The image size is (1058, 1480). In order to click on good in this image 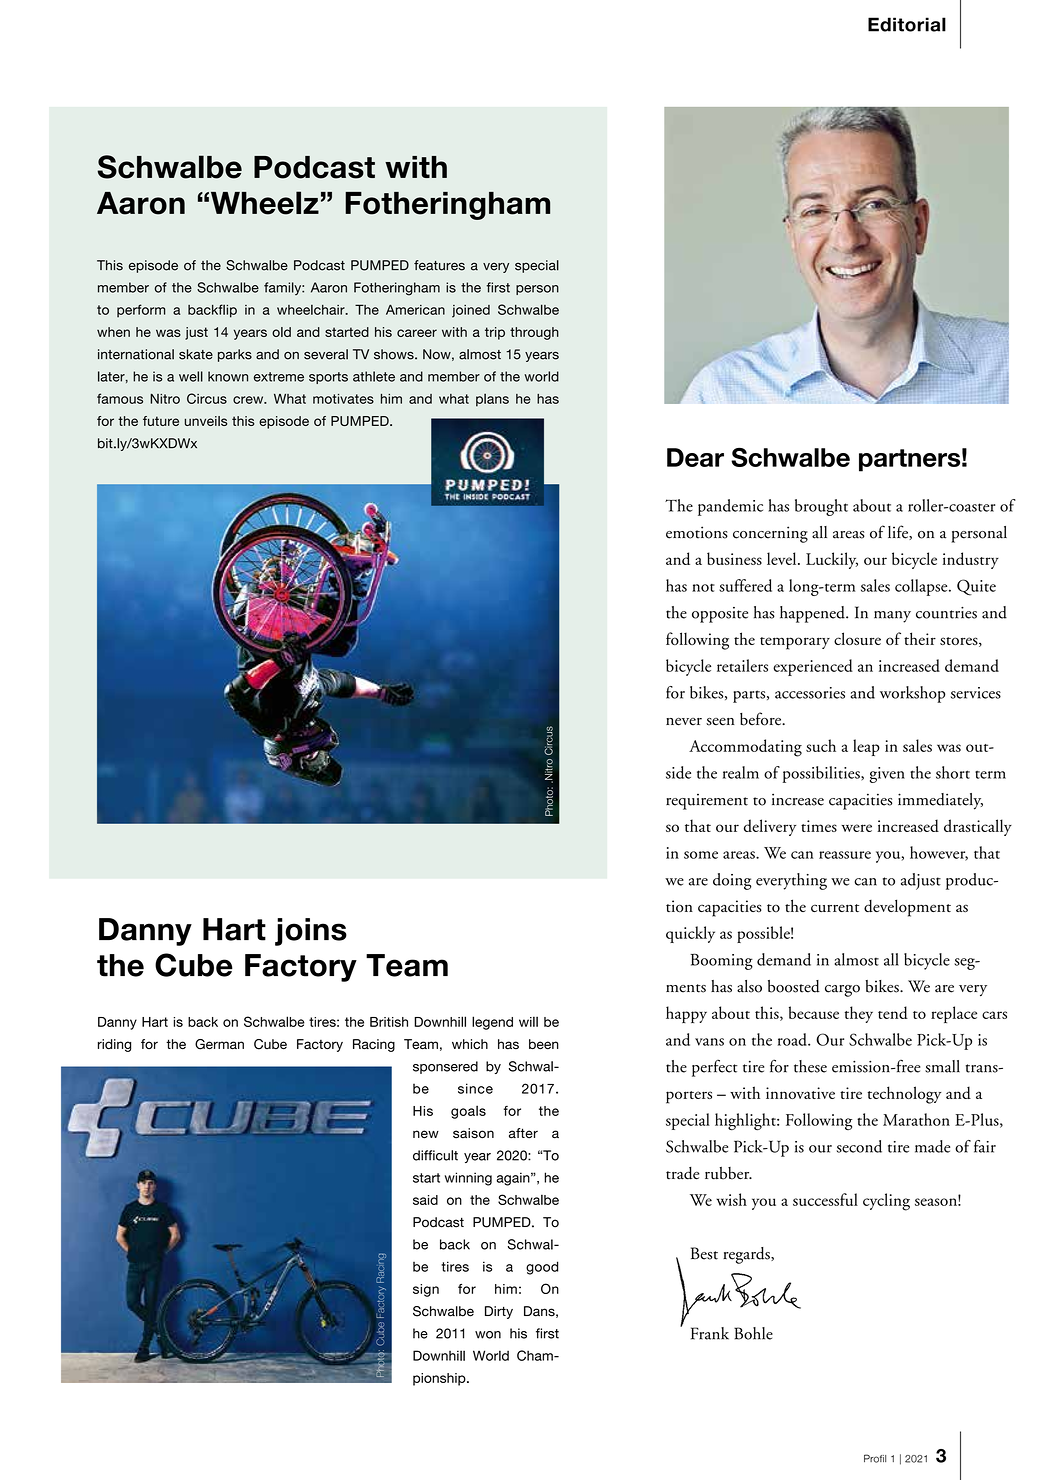, I will do `click(542, 1268)`.
